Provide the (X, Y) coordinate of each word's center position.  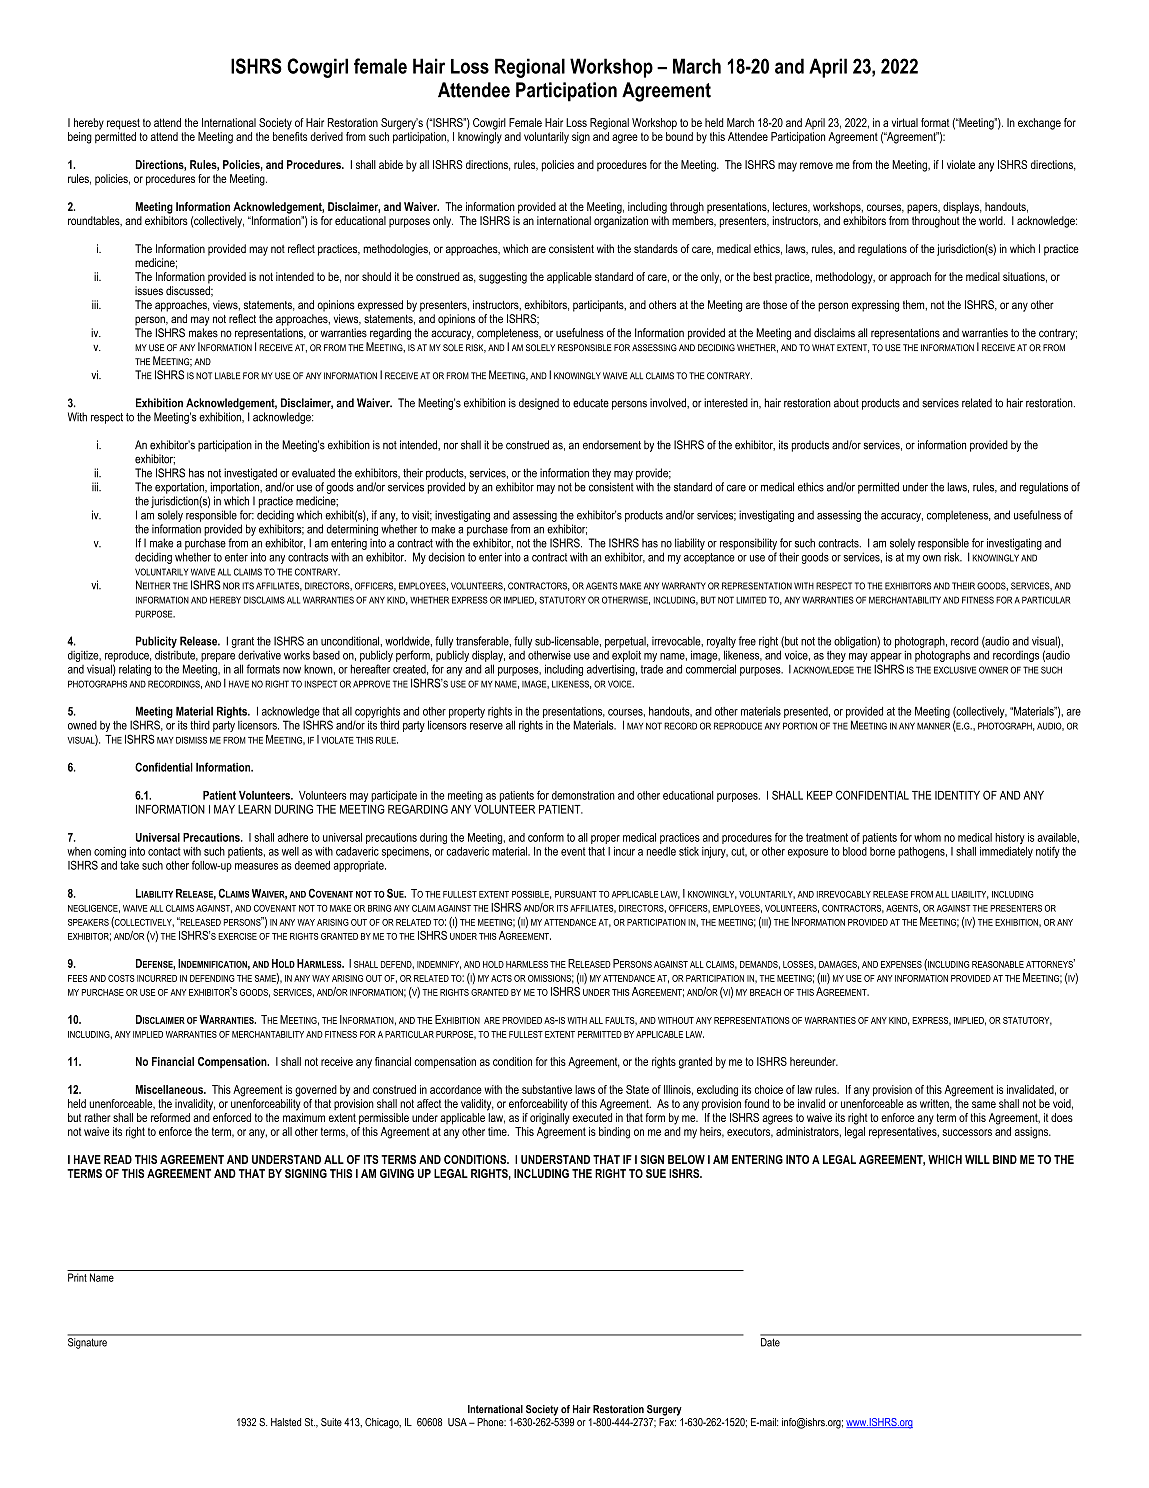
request (123, 124)
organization (621, 222)
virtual (905, 122)
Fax (667, 1422)
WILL (977, 1159)
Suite (331, 1422)
